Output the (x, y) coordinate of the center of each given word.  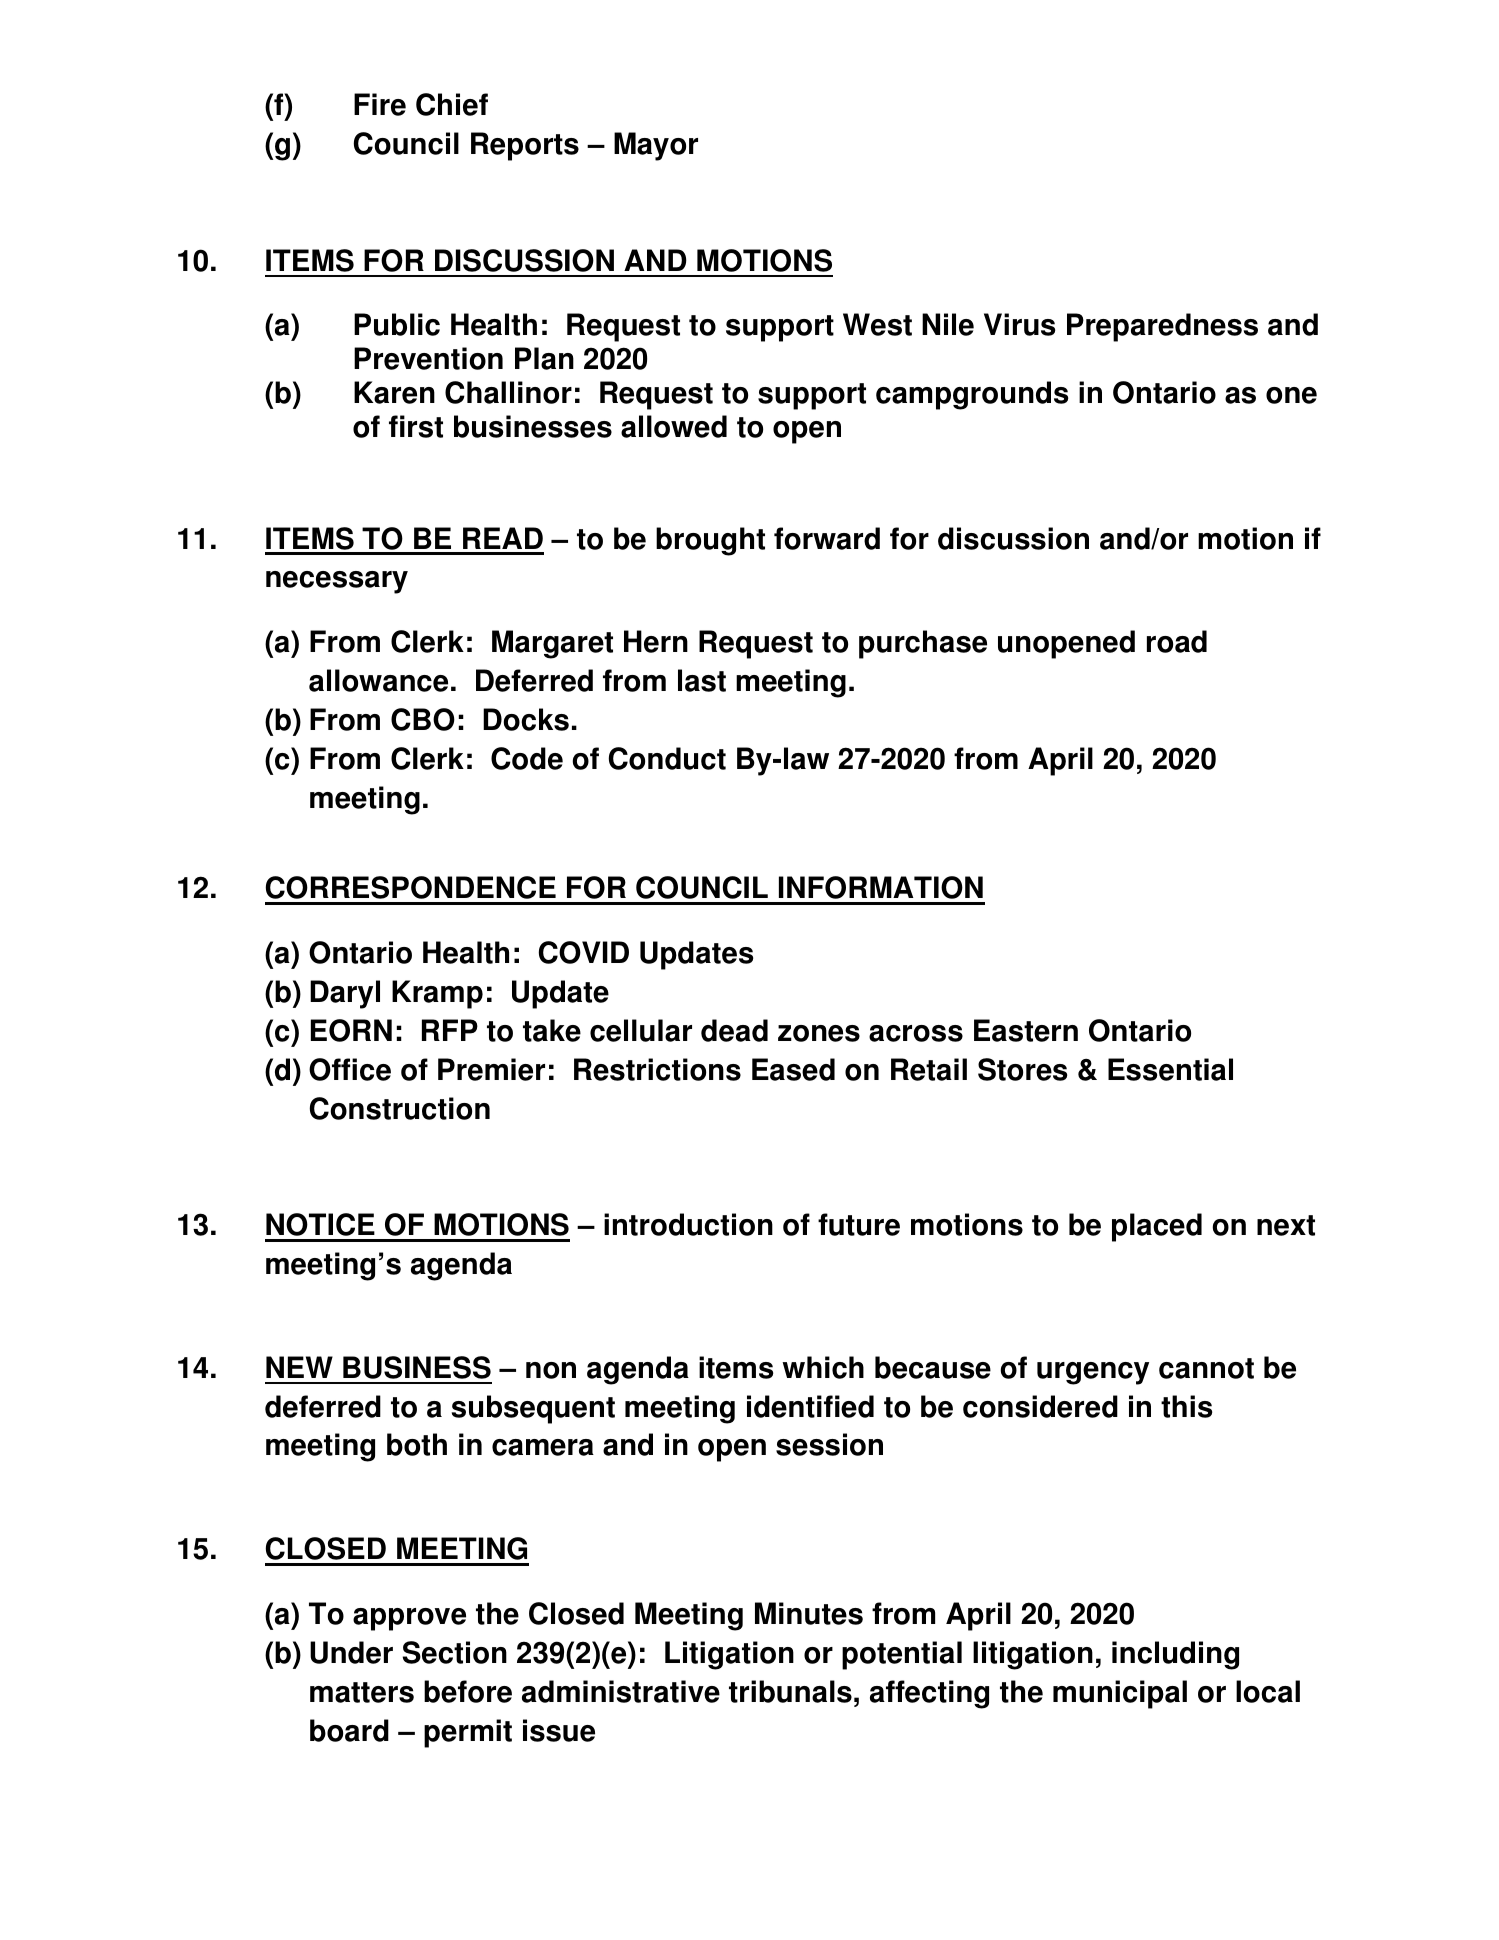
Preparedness (1162, 327)
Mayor (656, 146)
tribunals (790, 1691)
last (702, 680)
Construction (400, 1108)
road (1177, 641)
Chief (452, 104)
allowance (378, 680)
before (468, 1691)
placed (1157, 1227)
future (859, 1224)
